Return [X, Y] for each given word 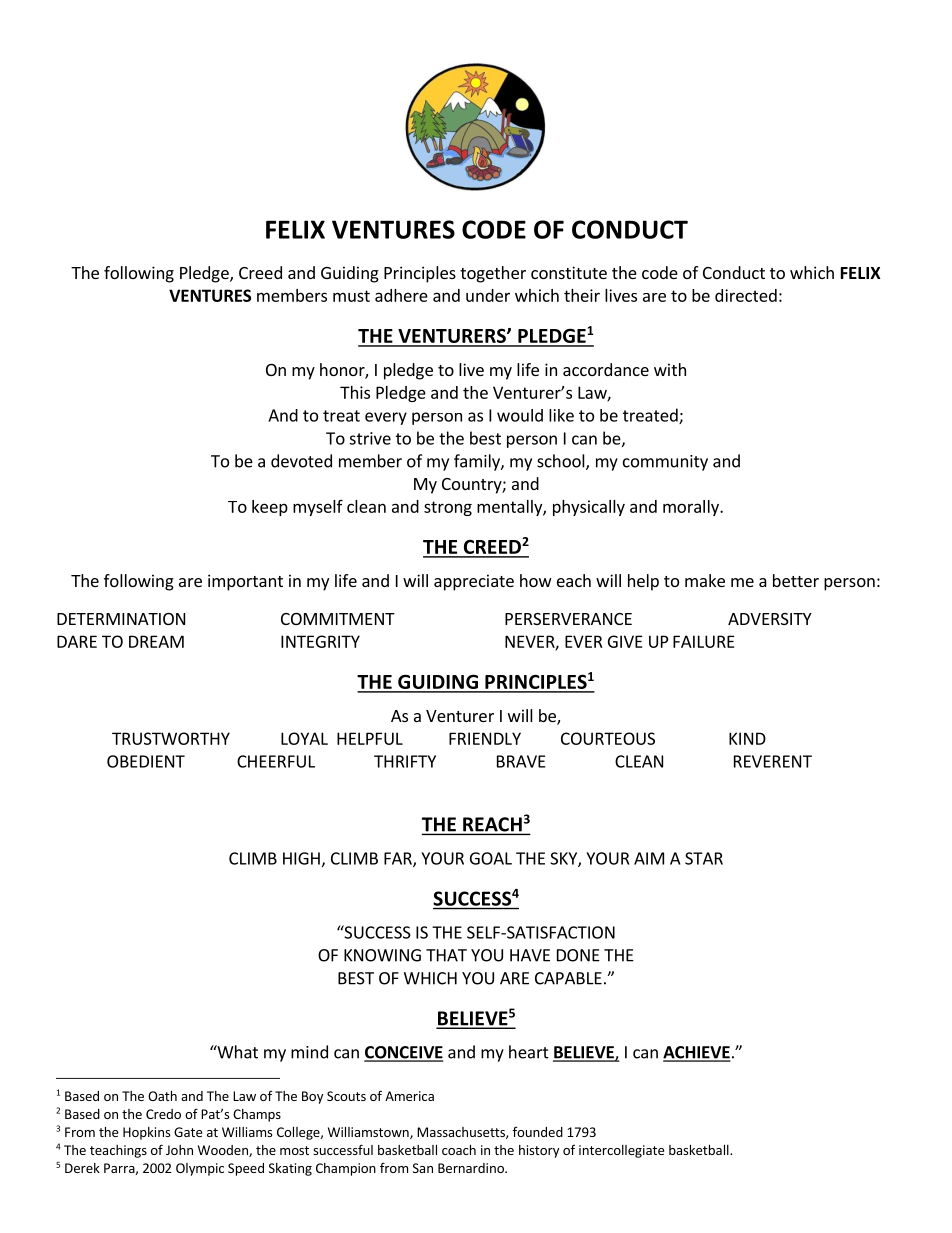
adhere [401, 295]
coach [459, 1150]
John [179, 1150]
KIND [747, 738]
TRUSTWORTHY [171, 738]
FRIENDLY [485, 738]
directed [746, 295]
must [351, 296]
